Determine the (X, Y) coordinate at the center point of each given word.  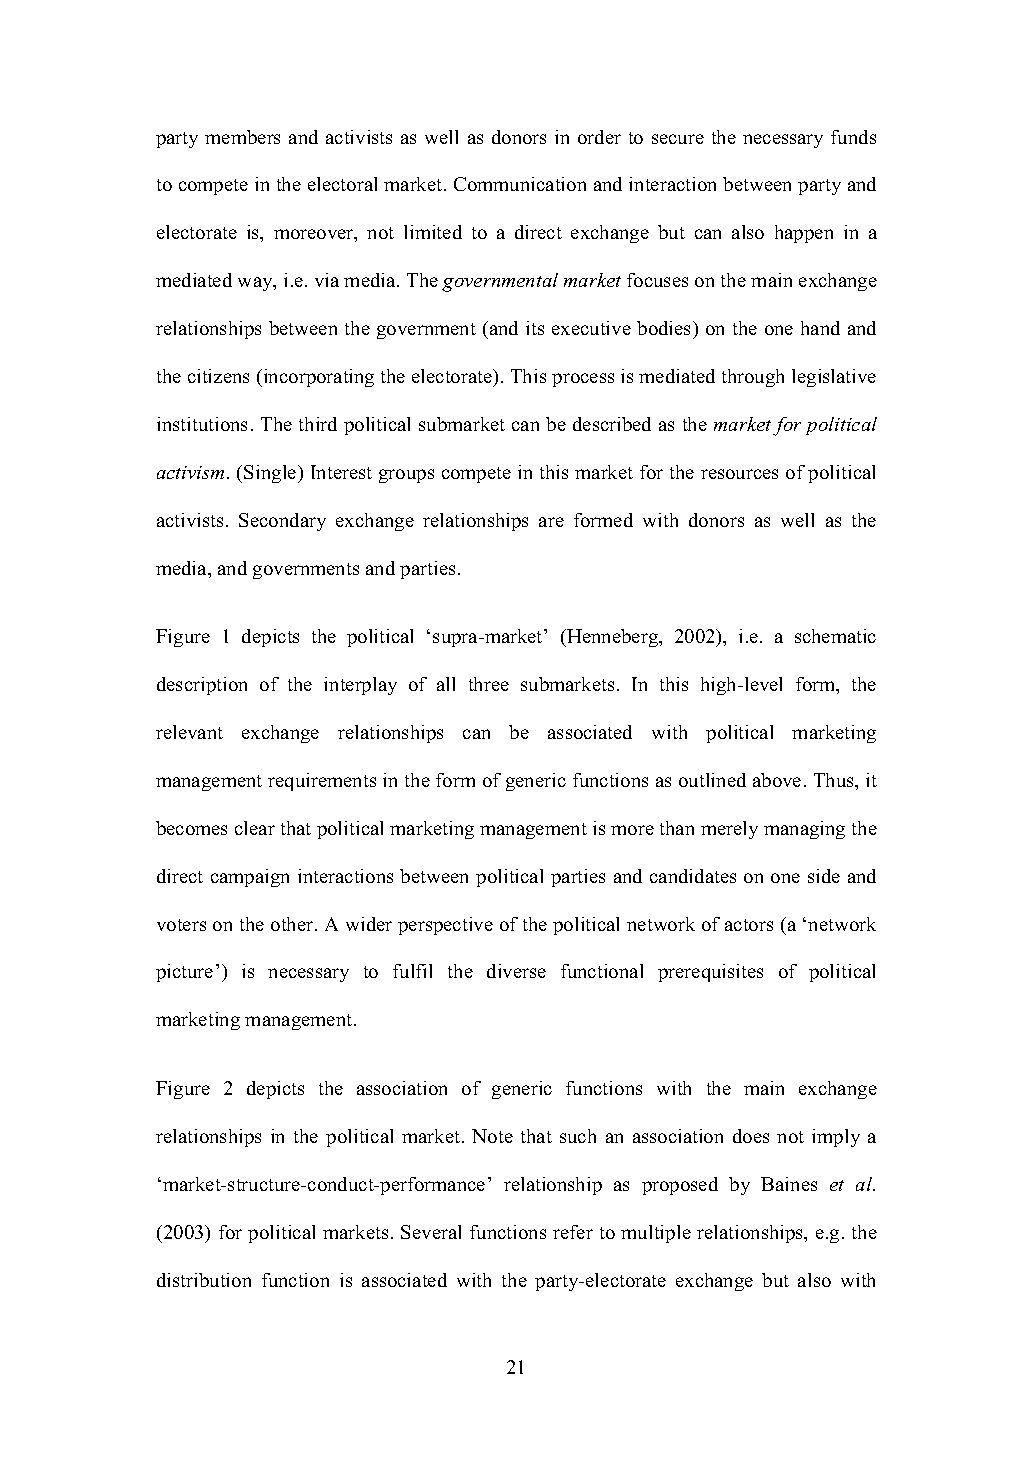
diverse (516, 971)
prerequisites (710, 973)
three (489, 684)
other (293, 924)
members (242, 137)
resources (739, 474)
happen (804, 234)
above (777, 780)
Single (271, 474)
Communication (520, 184)
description (202, 686)
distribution (204, 1280)
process (583, 380)
